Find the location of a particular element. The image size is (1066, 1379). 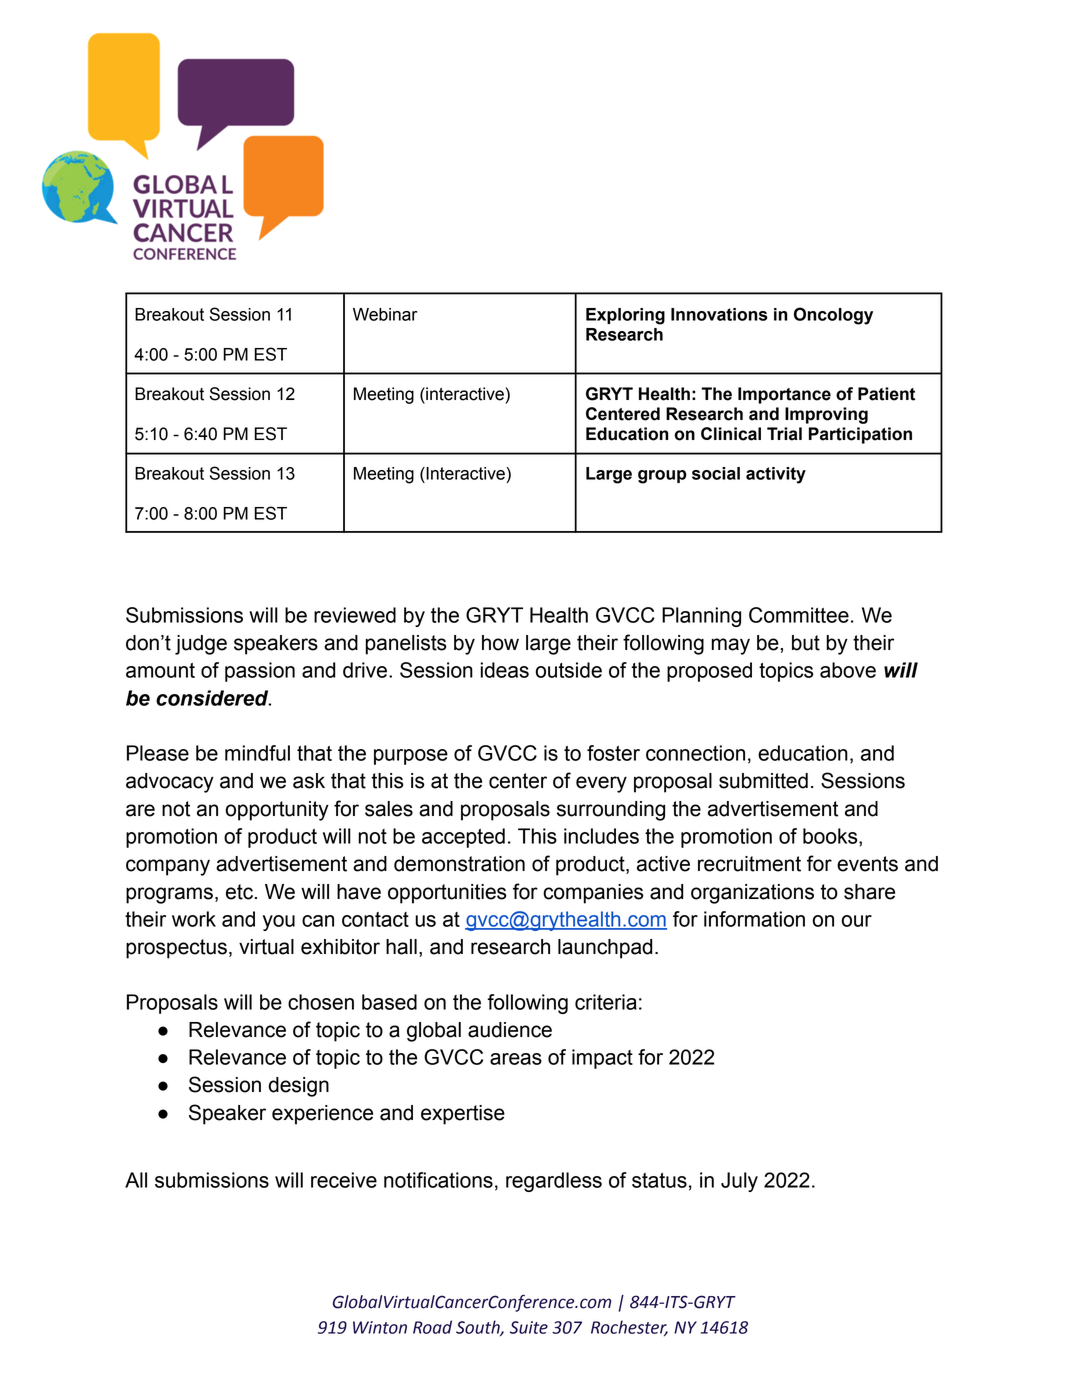

Winton is located at coordinates (380, 1327).
